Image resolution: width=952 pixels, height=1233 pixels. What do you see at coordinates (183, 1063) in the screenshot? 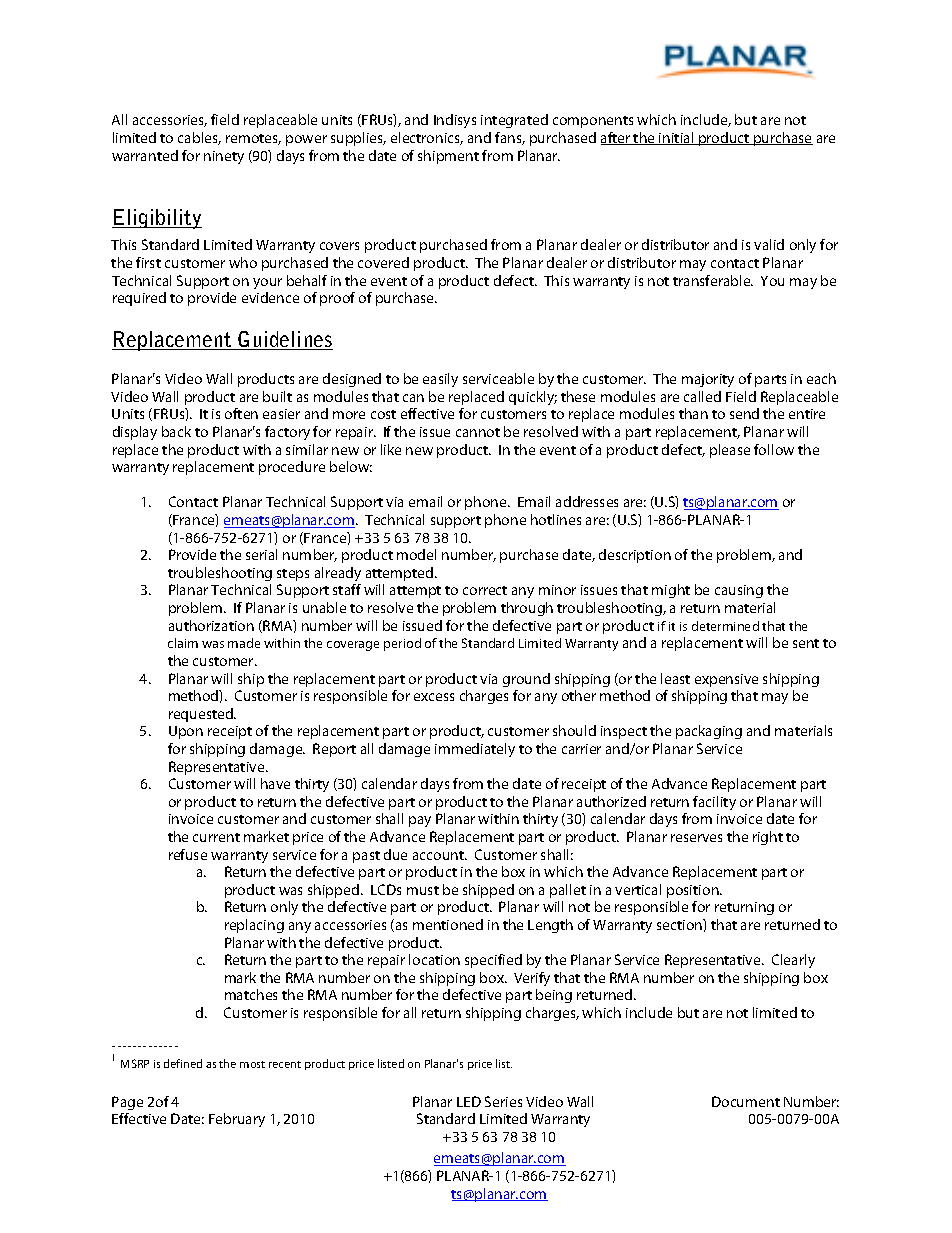
I see `defined` at bounding box center [183, 1063].
